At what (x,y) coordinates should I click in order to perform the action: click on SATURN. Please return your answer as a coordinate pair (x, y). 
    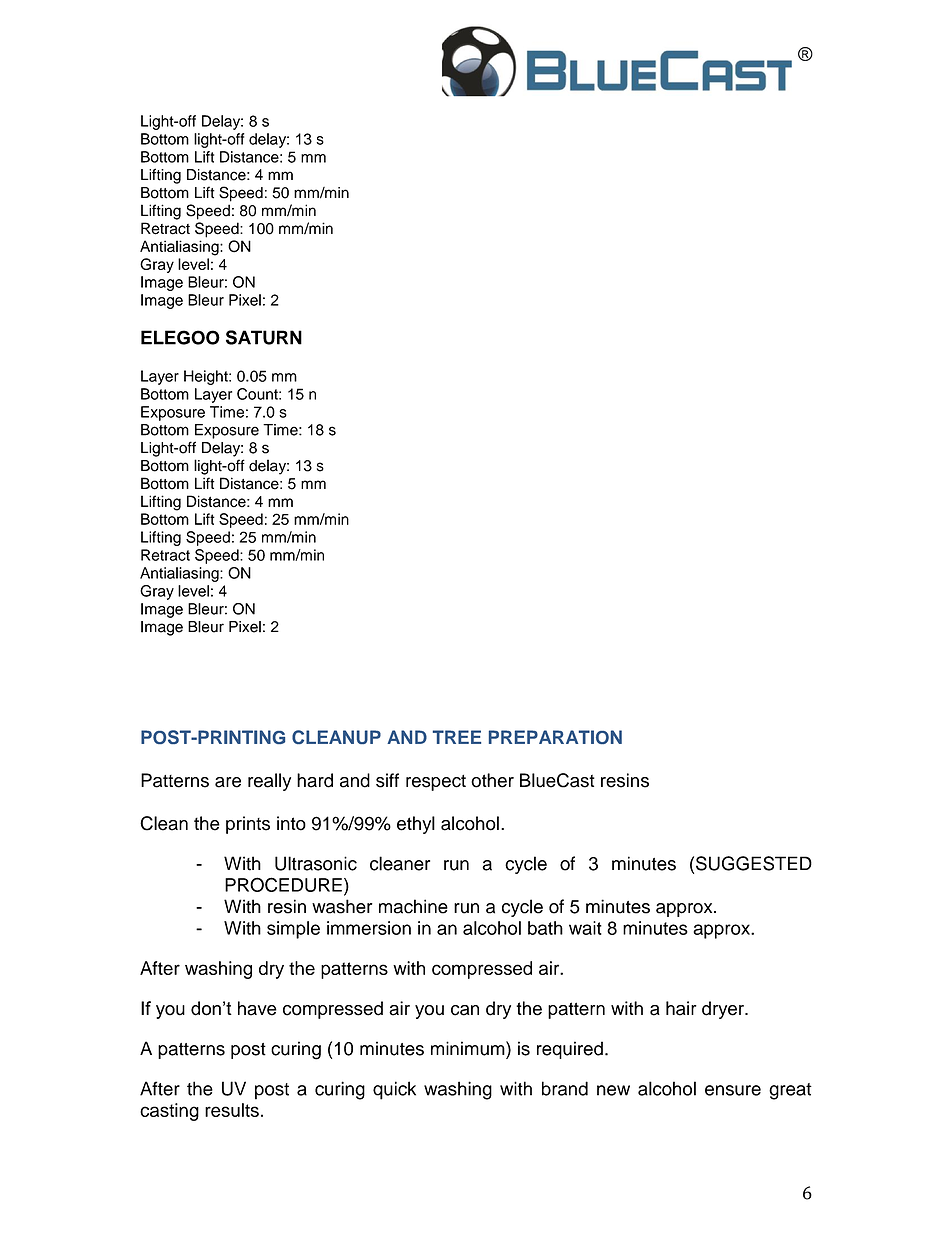
    Looking at the image, I should click on (264, 337).
